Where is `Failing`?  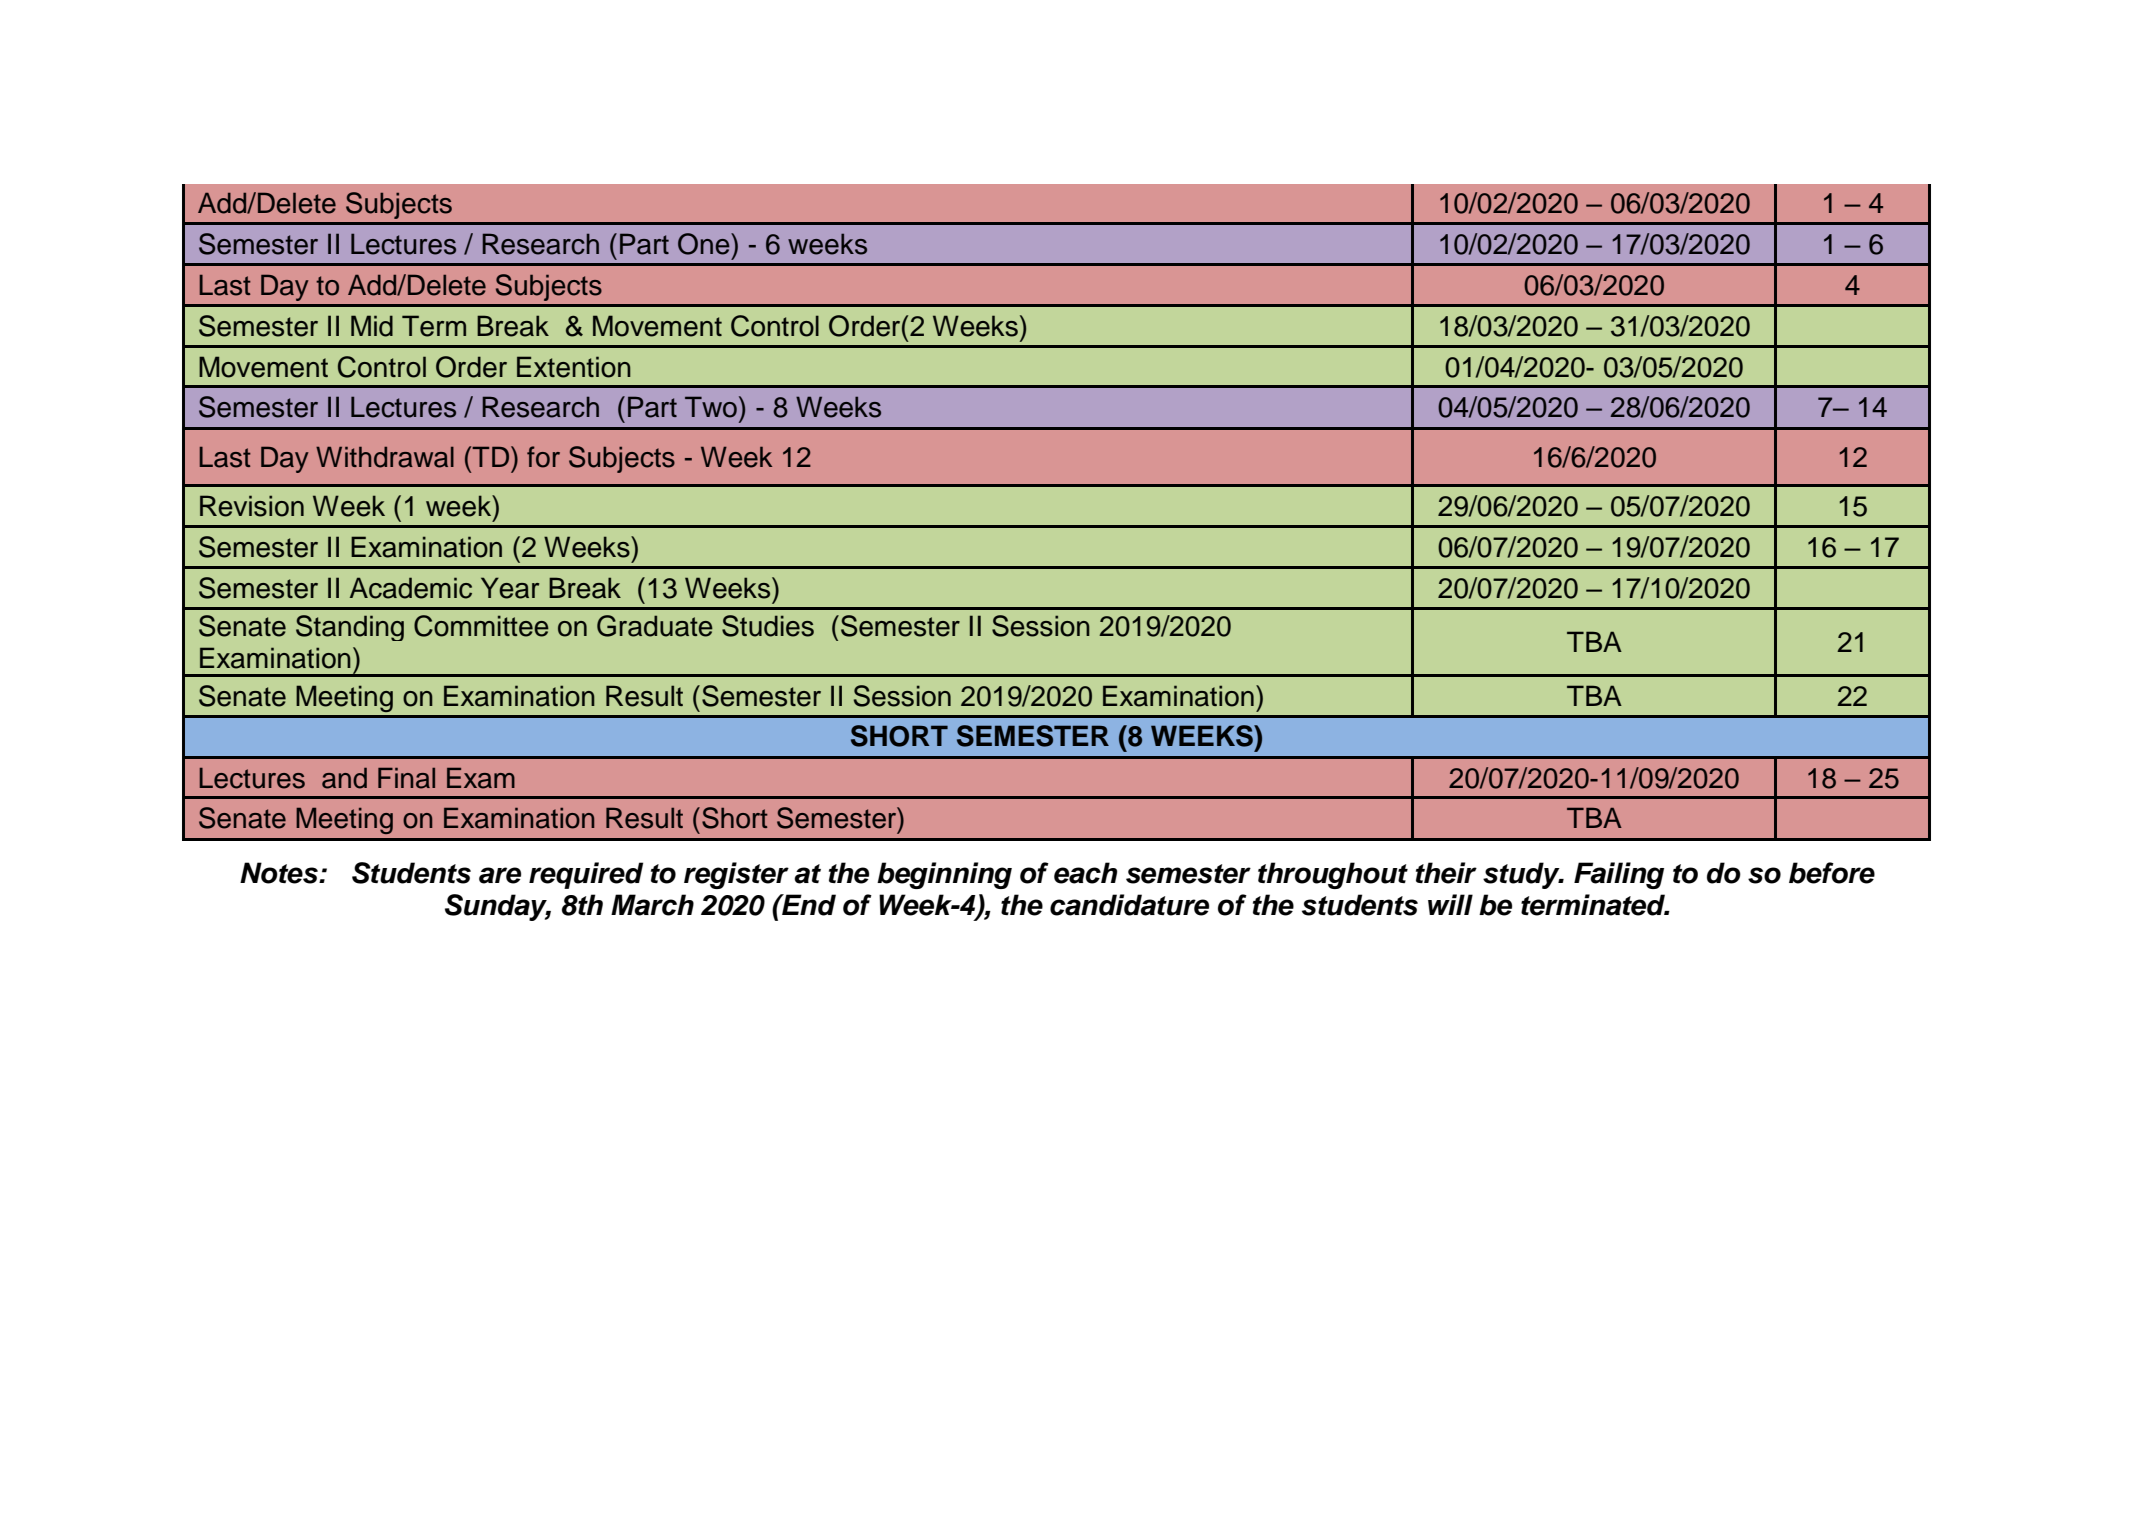 Failing is located at coordinates (1619, 875).
